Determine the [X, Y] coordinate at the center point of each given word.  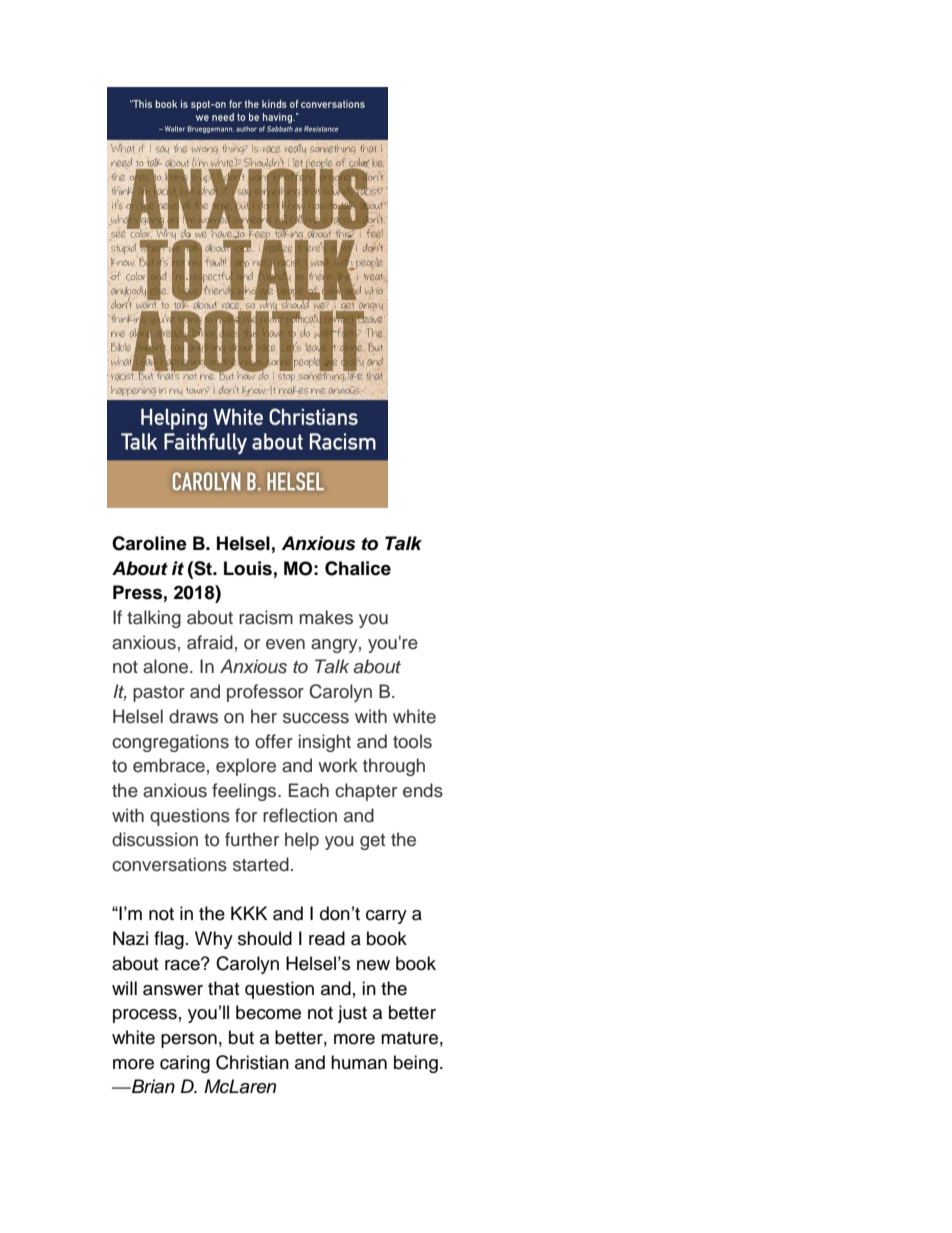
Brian [152, 1086]
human [359, 1062]
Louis [248, 568]
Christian [252, 1062]
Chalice [358, 568]
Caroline [149, 543]
